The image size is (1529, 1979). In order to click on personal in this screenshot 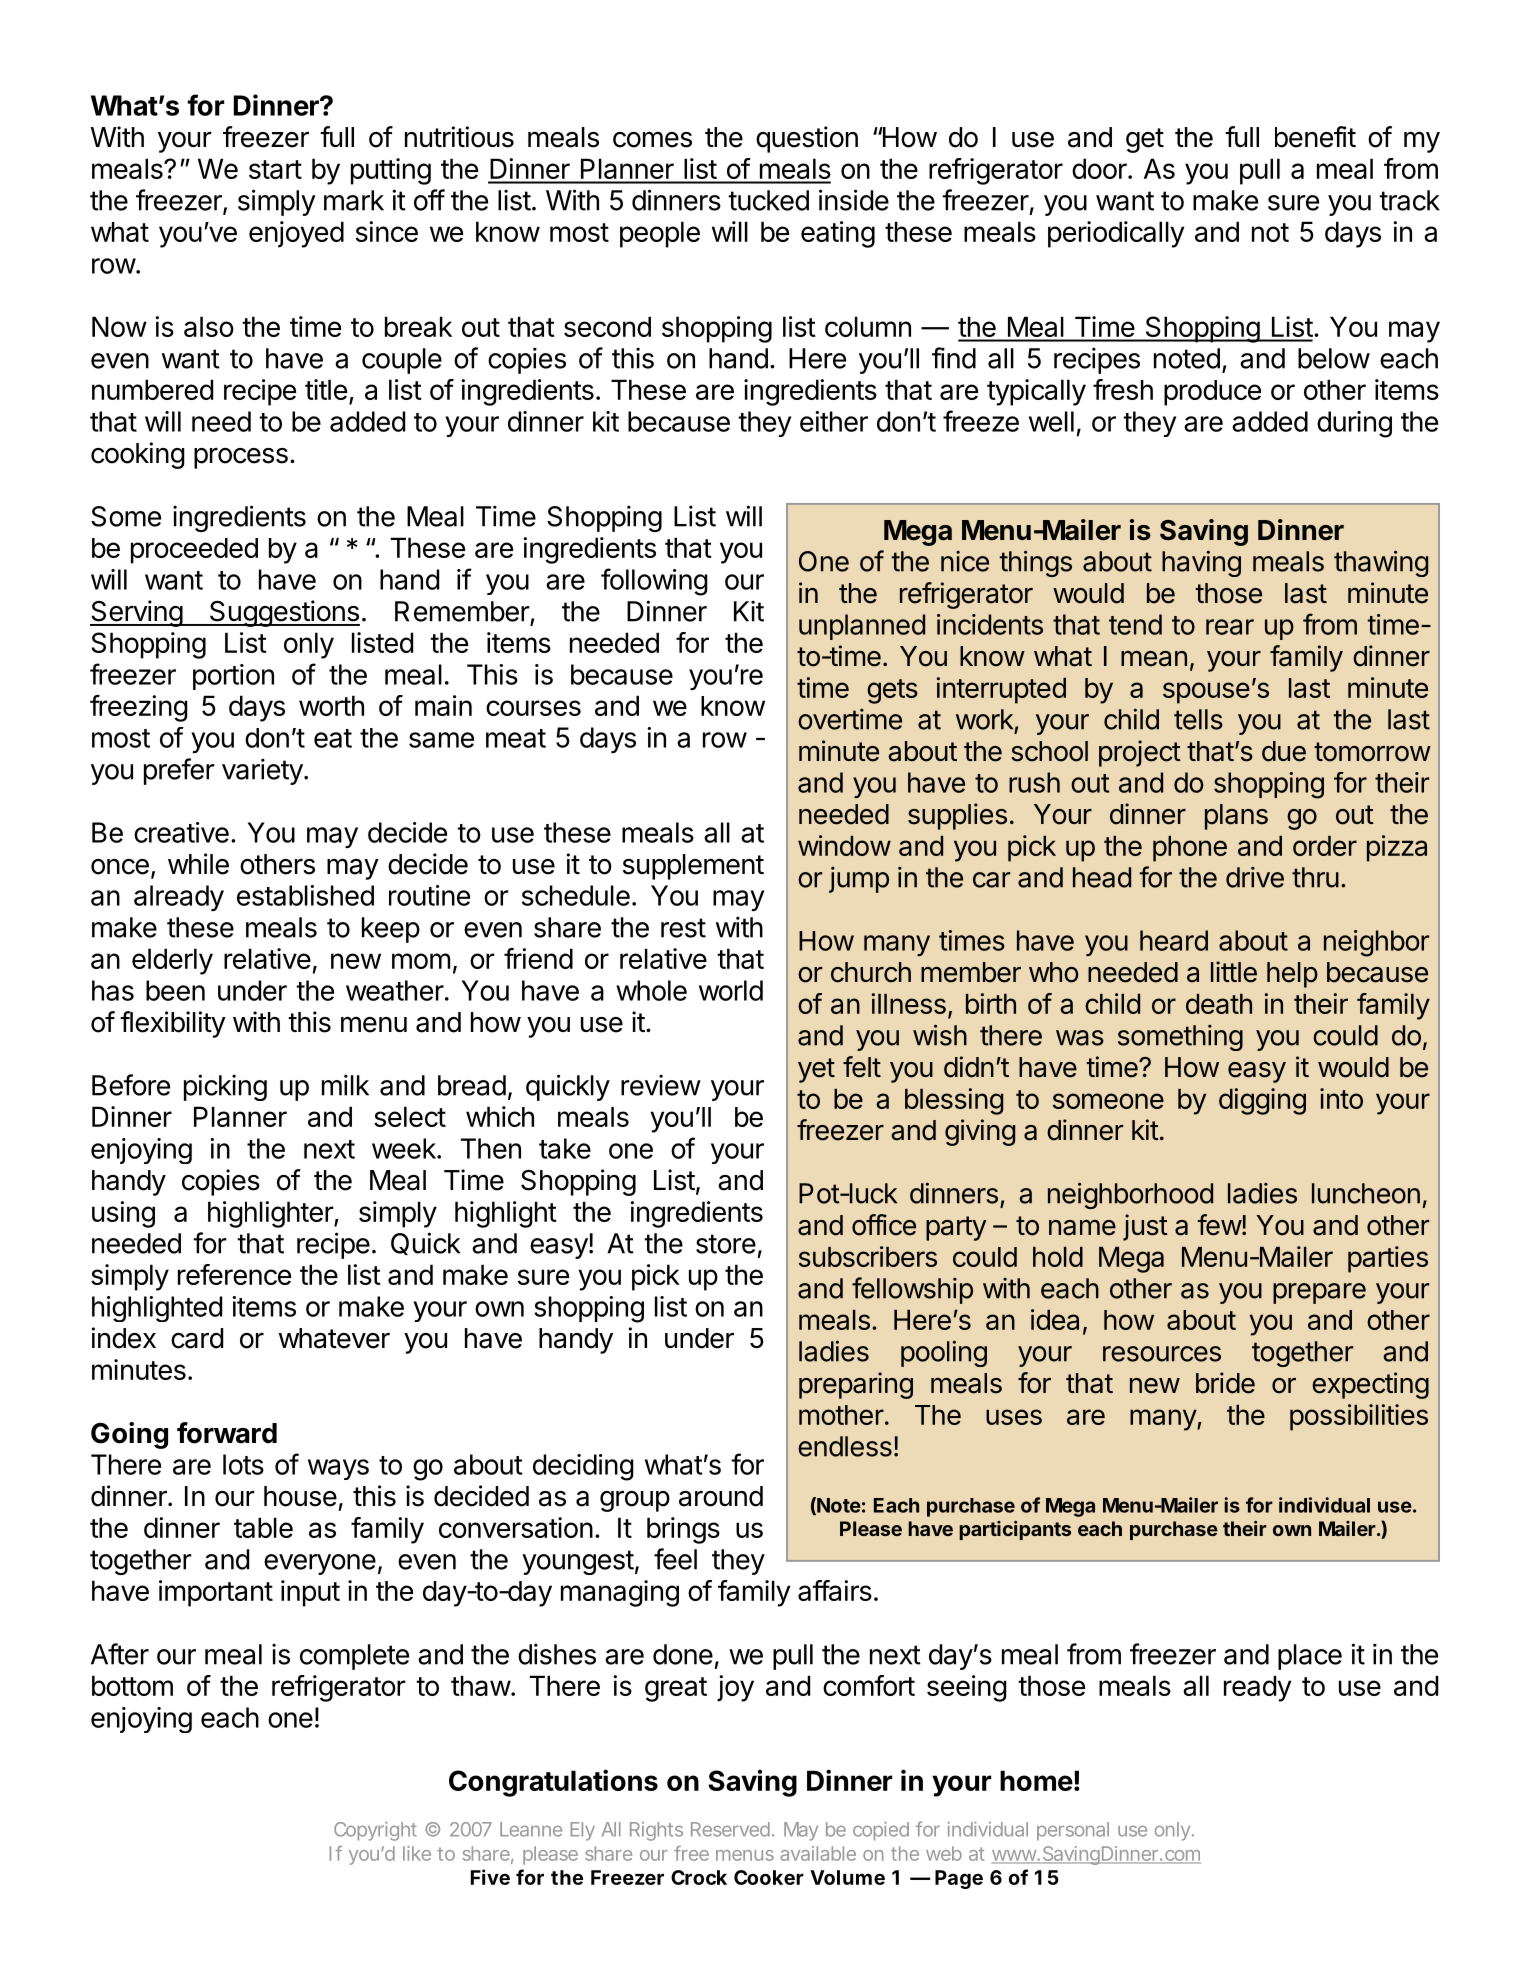, I will do `click(1073, 1831)`.
